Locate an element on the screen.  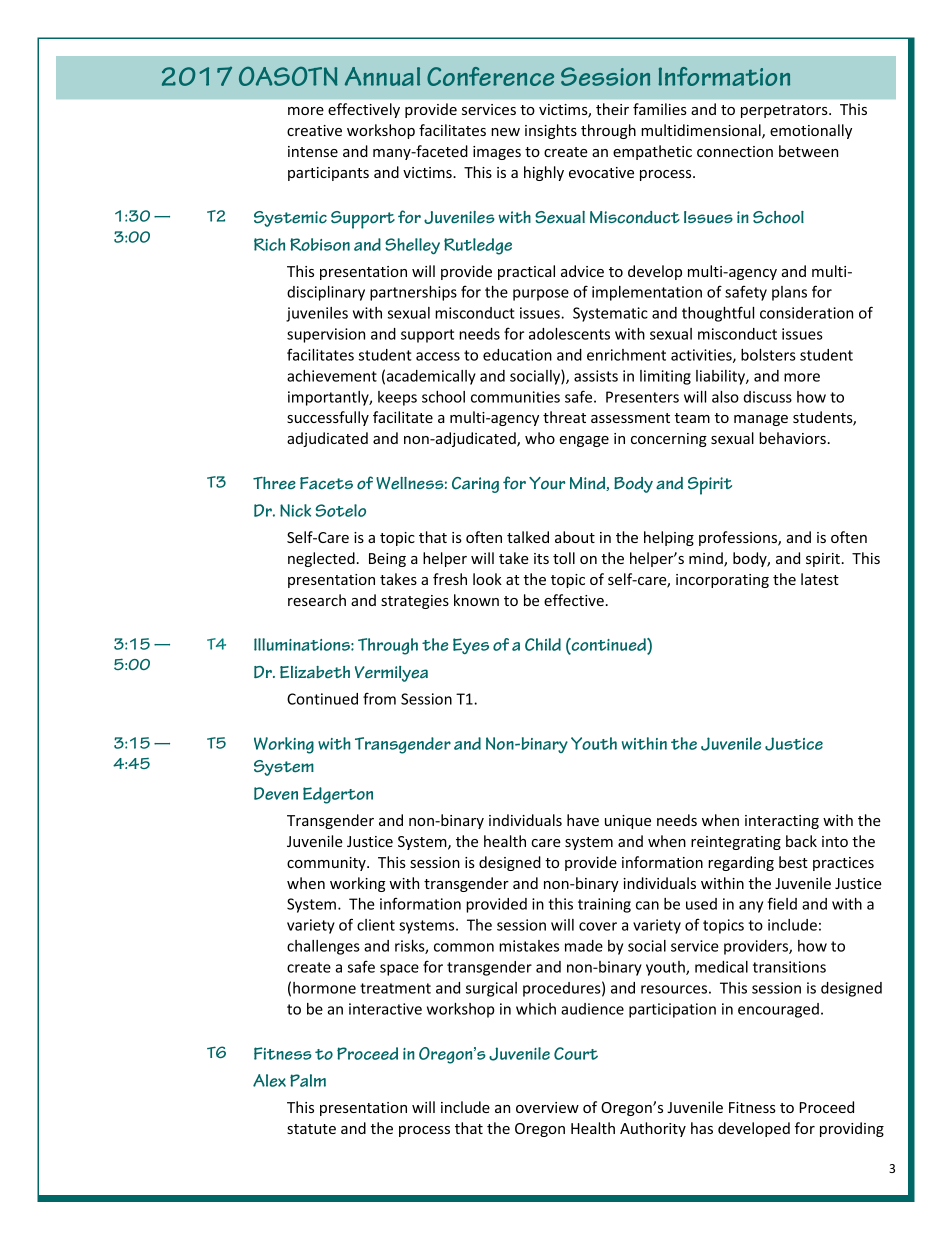
who is located at coordinates (540, 438).
